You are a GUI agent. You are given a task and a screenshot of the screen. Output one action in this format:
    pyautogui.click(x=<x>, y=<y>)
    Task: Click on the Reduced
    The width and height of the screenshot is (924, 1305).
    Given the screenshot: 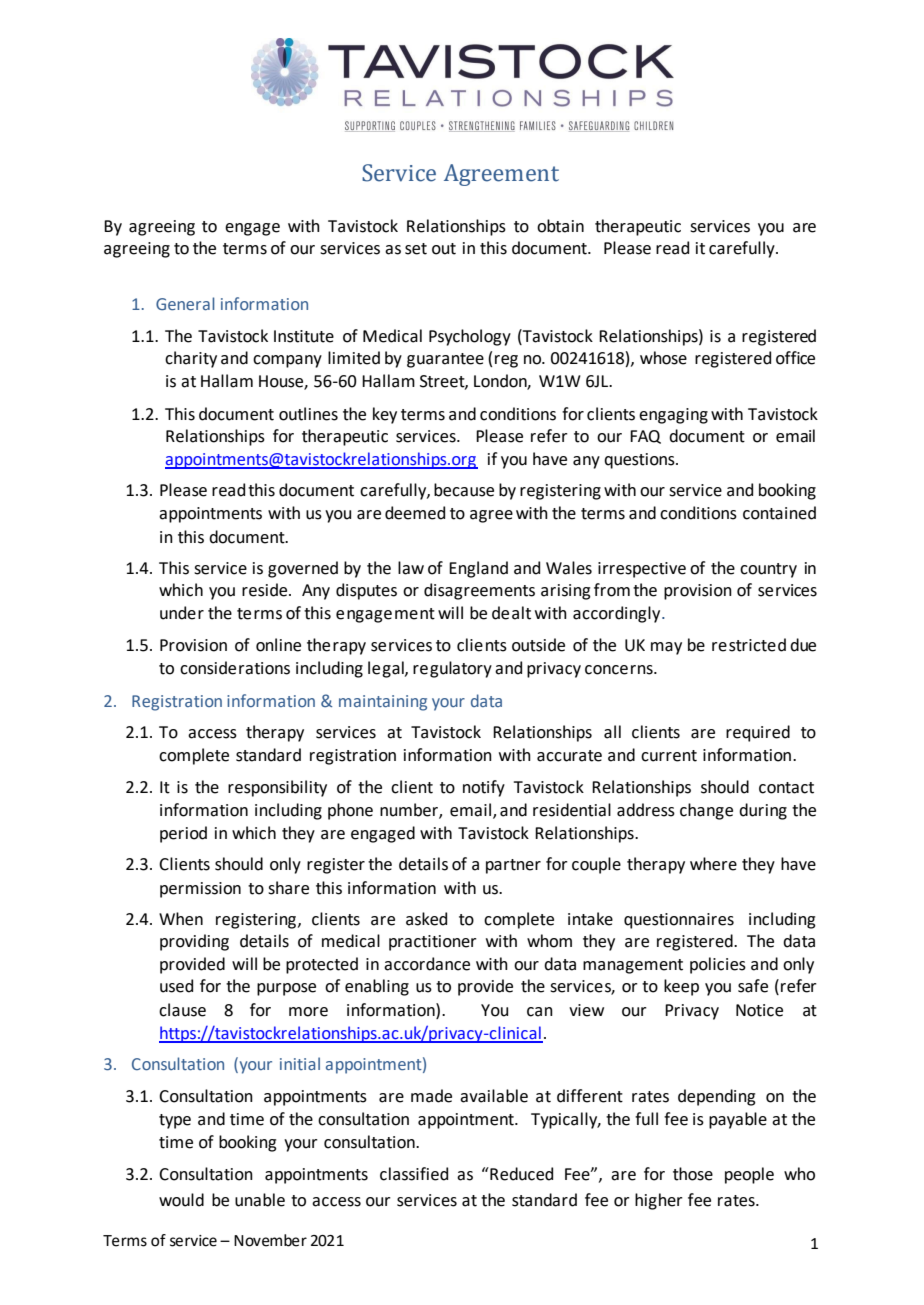 What is the action you would take?
    pyautogui.click(x=520, y=1174)
